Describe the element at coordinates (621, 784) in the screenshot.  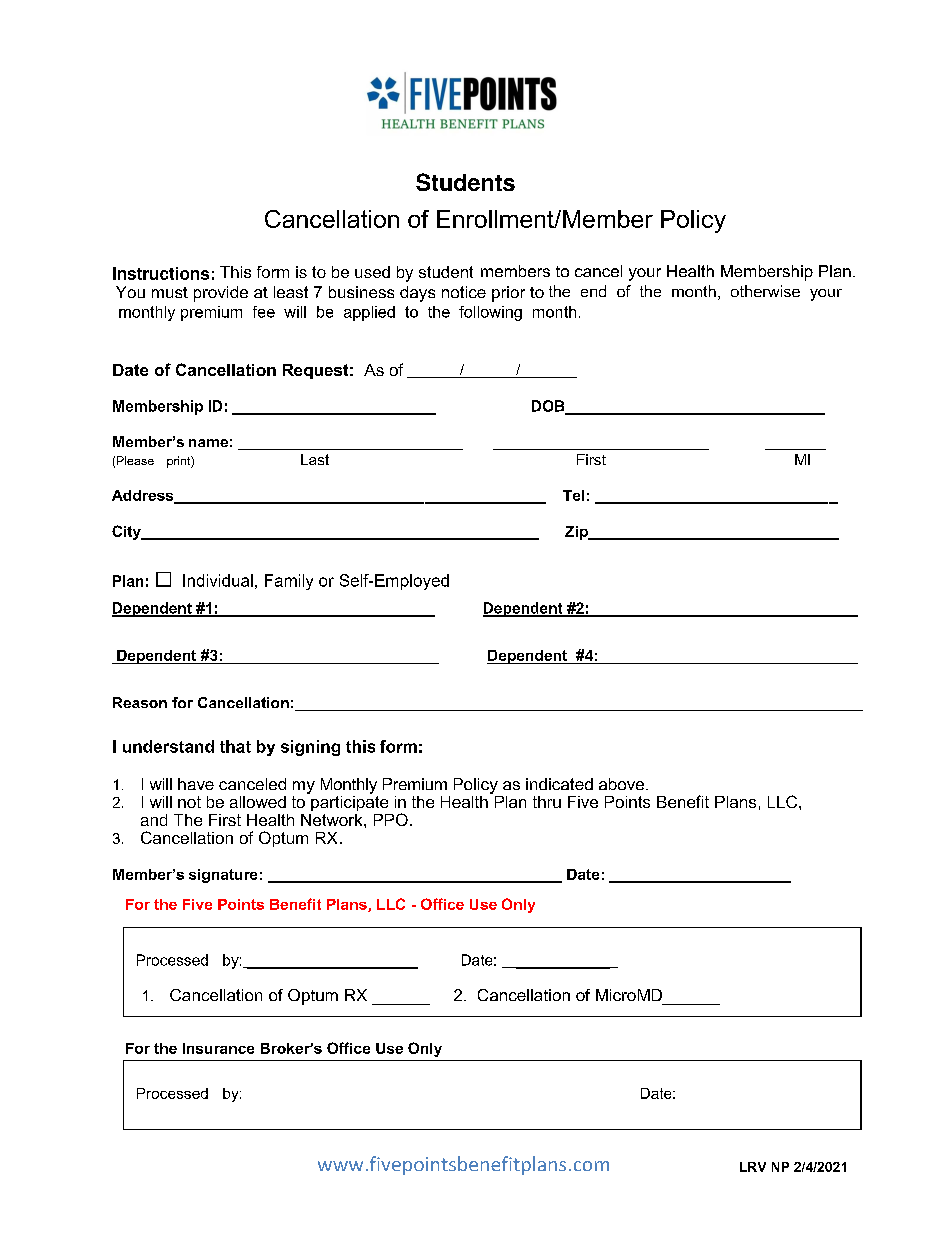
I see `above` at that location.
